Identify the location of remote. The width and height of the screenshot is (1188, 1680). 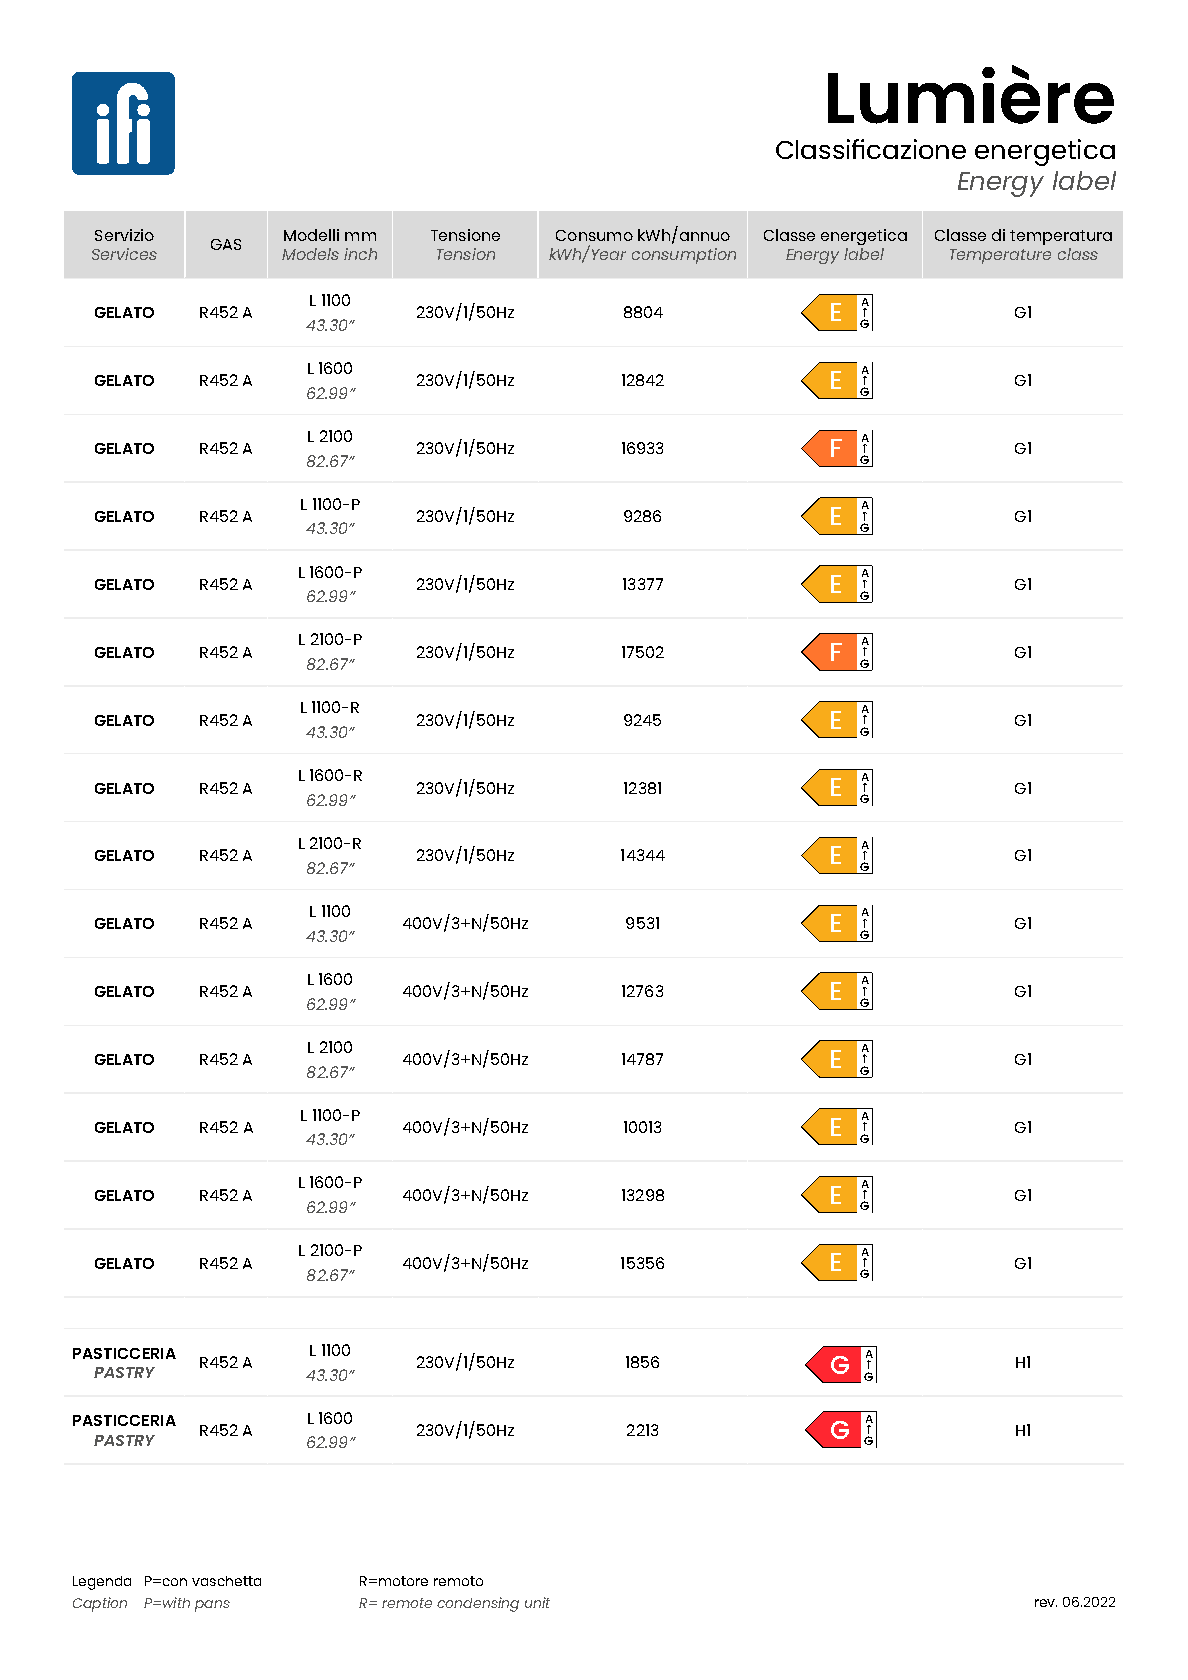
(407, 1603).
